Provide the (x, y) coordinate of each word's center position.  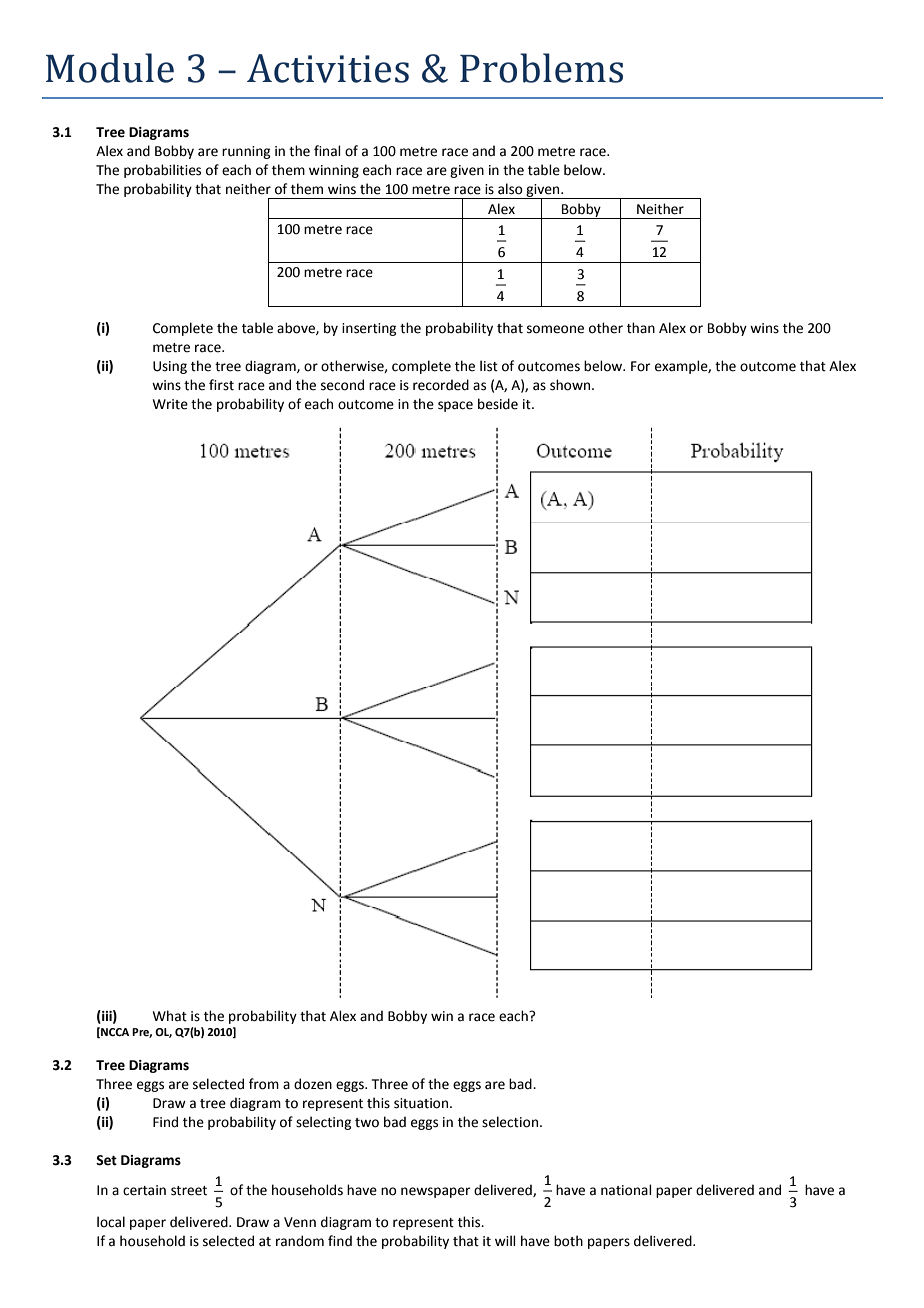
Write (170, 404)
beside (498, 404)
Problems (541, 68)
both (568, 1241)
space (455, 406)
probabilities (162, 171)
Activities (328, 68)
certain (144, 1190)
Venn (300, 1222)
